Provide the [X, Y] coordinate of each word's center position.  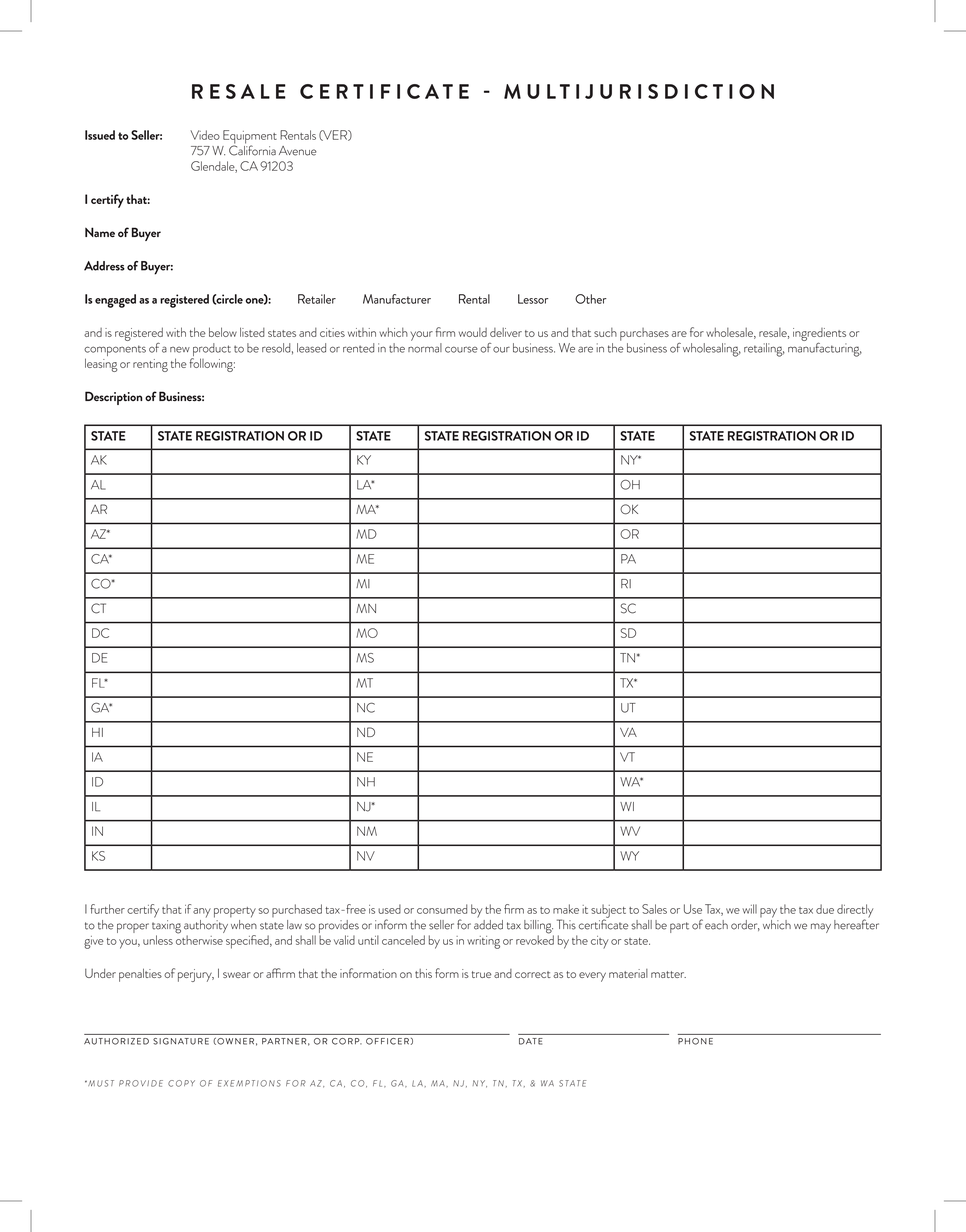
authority [206, 926]
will [750, 909]
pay [768, 913]
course [461, 349]
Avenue [298, 151]
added [488, 923]
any [202, 913]
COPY [181, 1083]
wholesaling [712, 350]
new [180, 350]
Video [205, 135]
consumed [442, 909]
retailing [764, 350]
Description [113, 398]
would [473, 332]
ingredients [819, 335]
